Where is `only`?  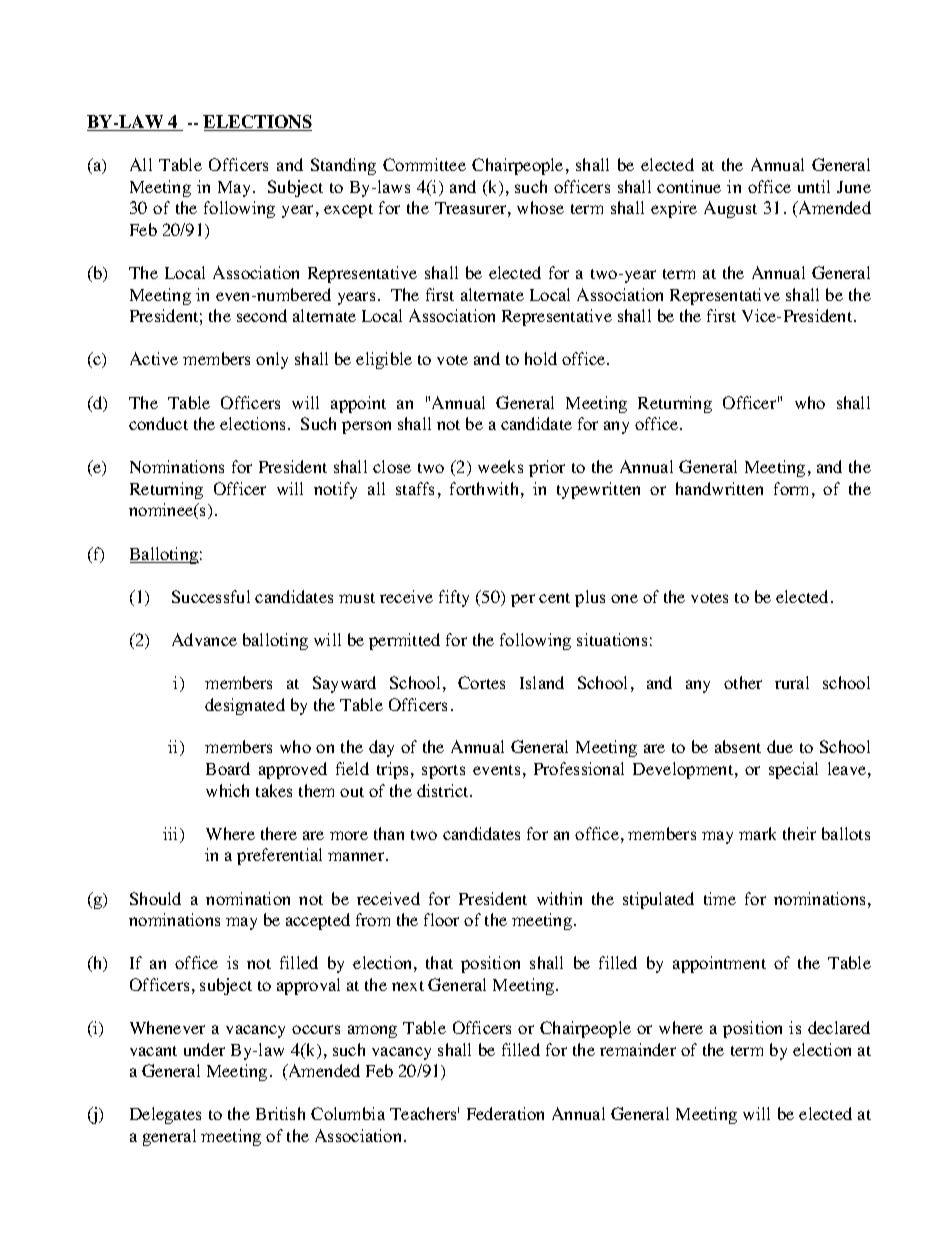 only is located at coordinates (272, 360).
